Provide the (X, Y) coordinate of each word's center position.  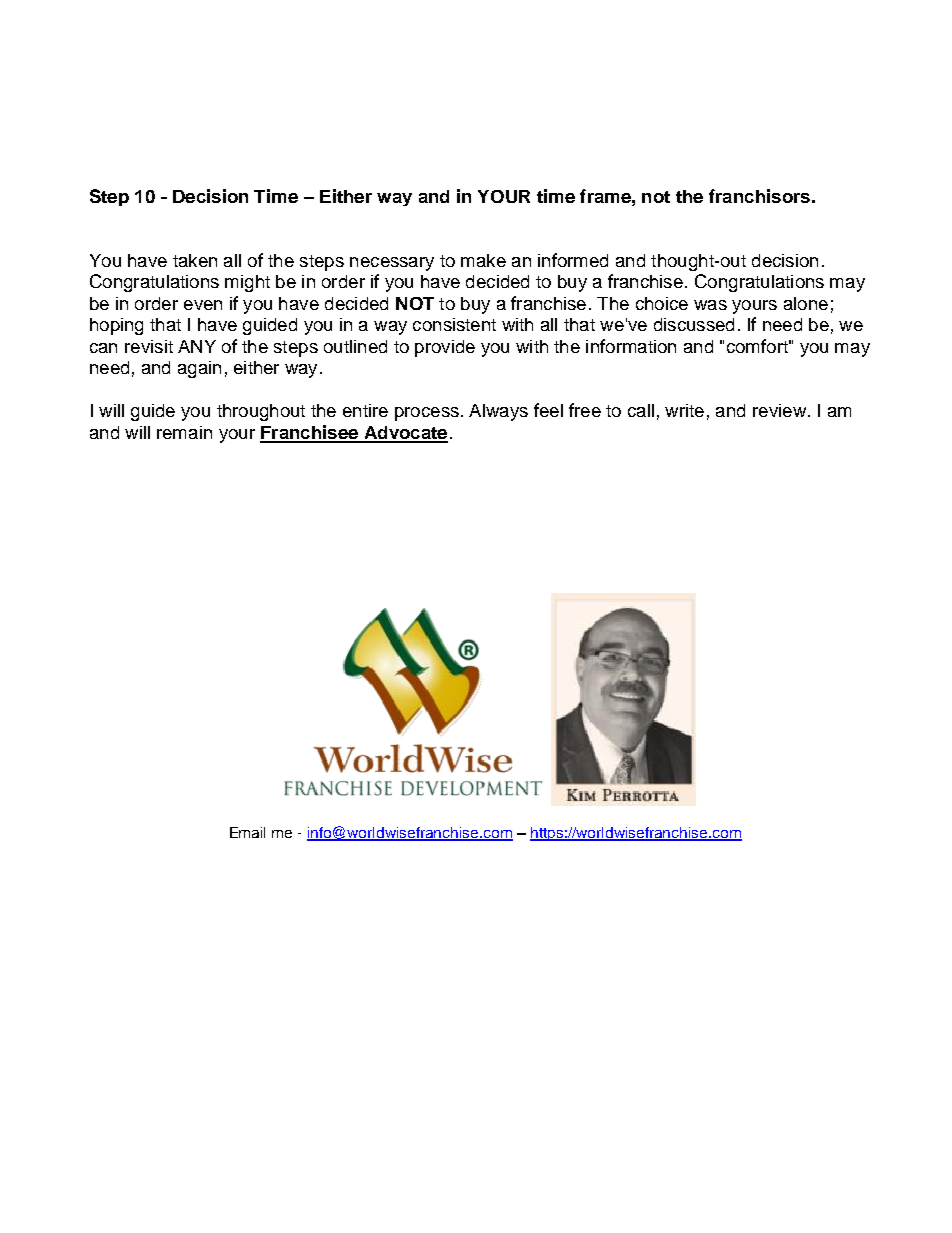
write (684, 410)
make (483, 260)
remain (184, 432)
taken (195, 260)
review (779, 410)
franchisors (759, 196)
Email (247, 832)
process (427, 414)
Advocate (405, 434)
